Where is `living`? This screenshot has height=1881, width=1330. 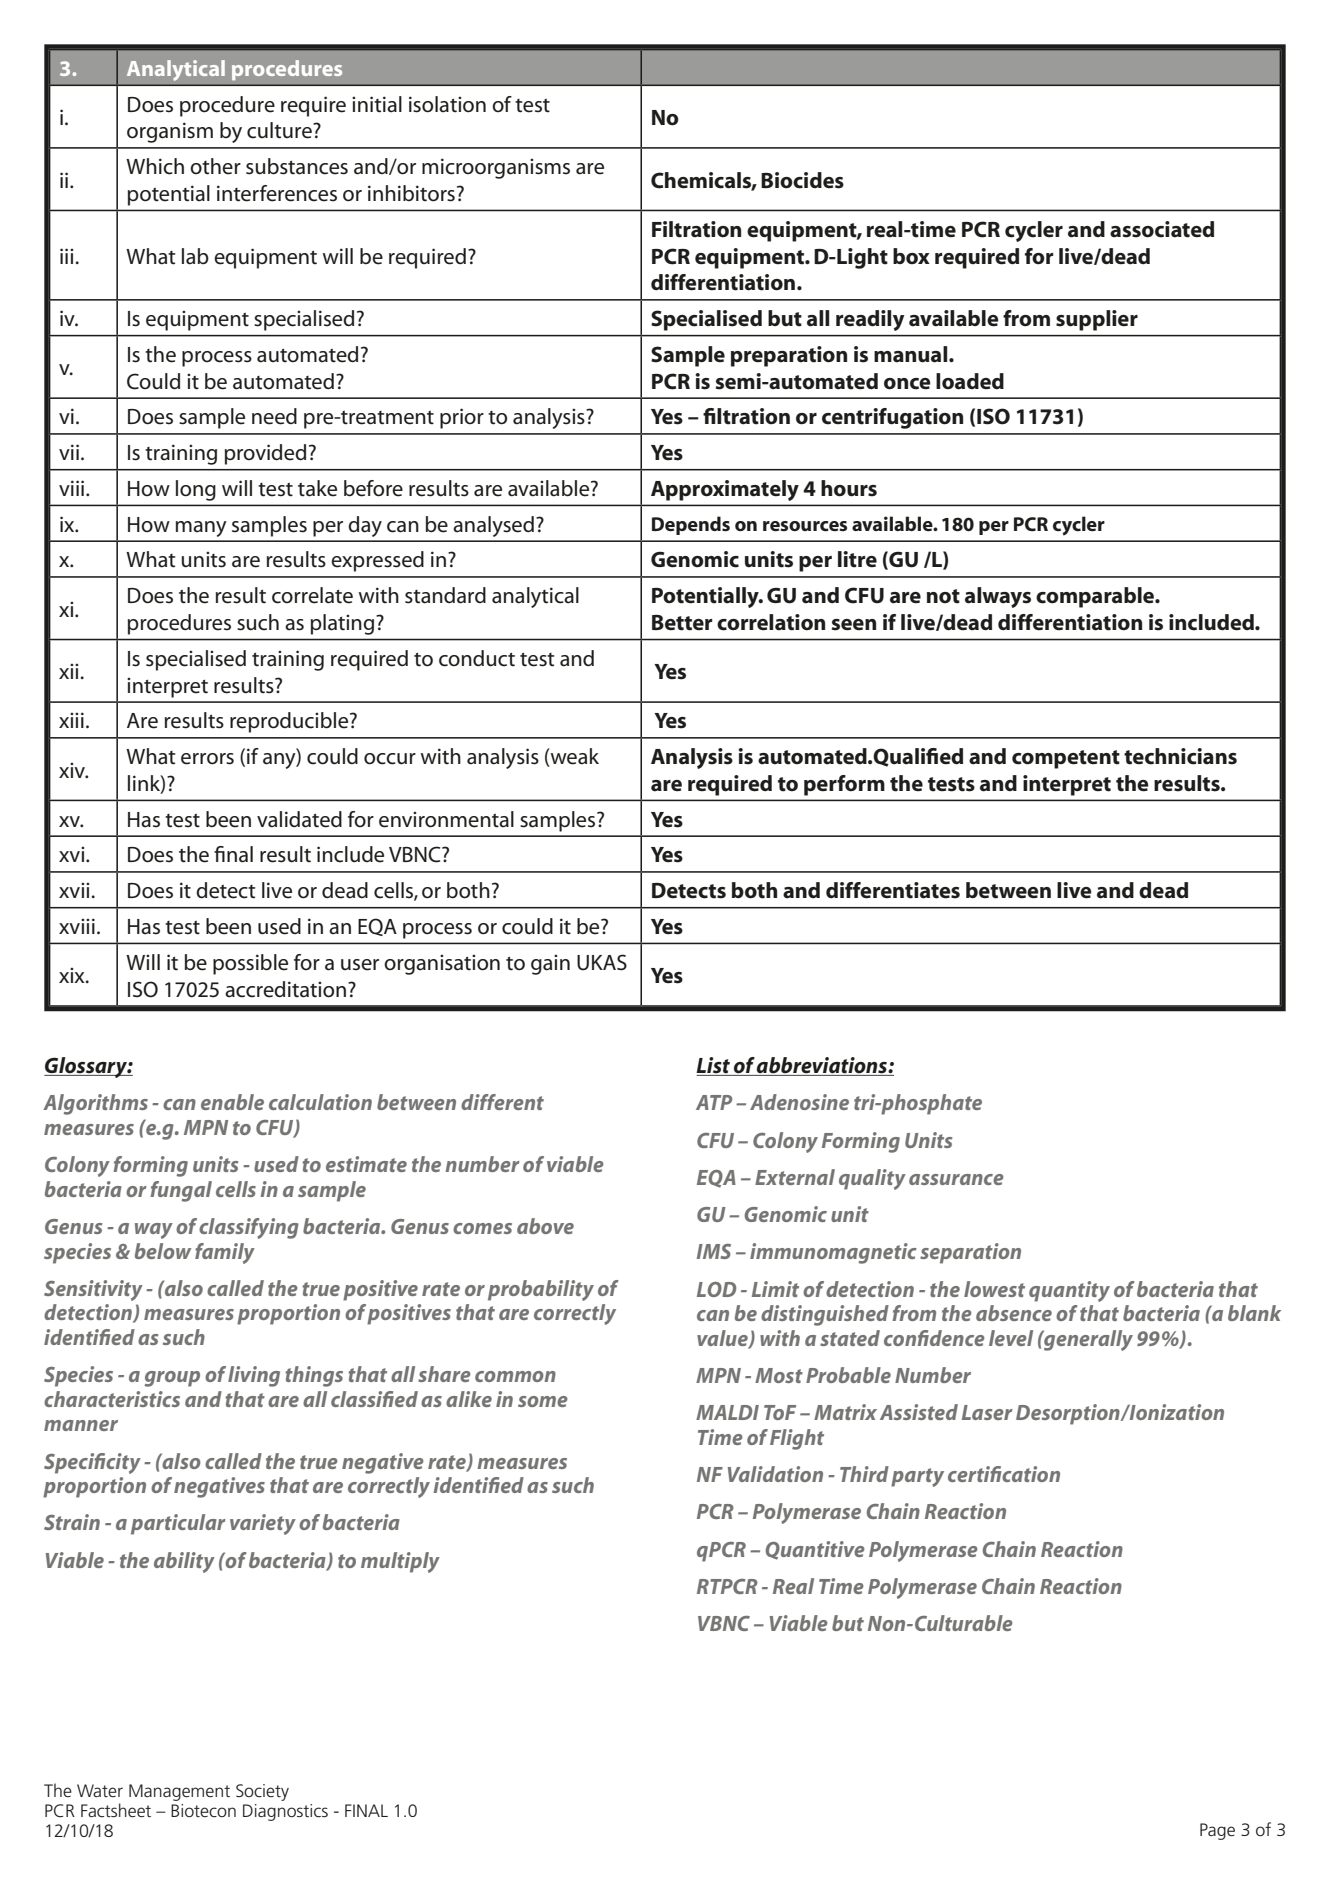
living is located at coordinates (254, 1376).
